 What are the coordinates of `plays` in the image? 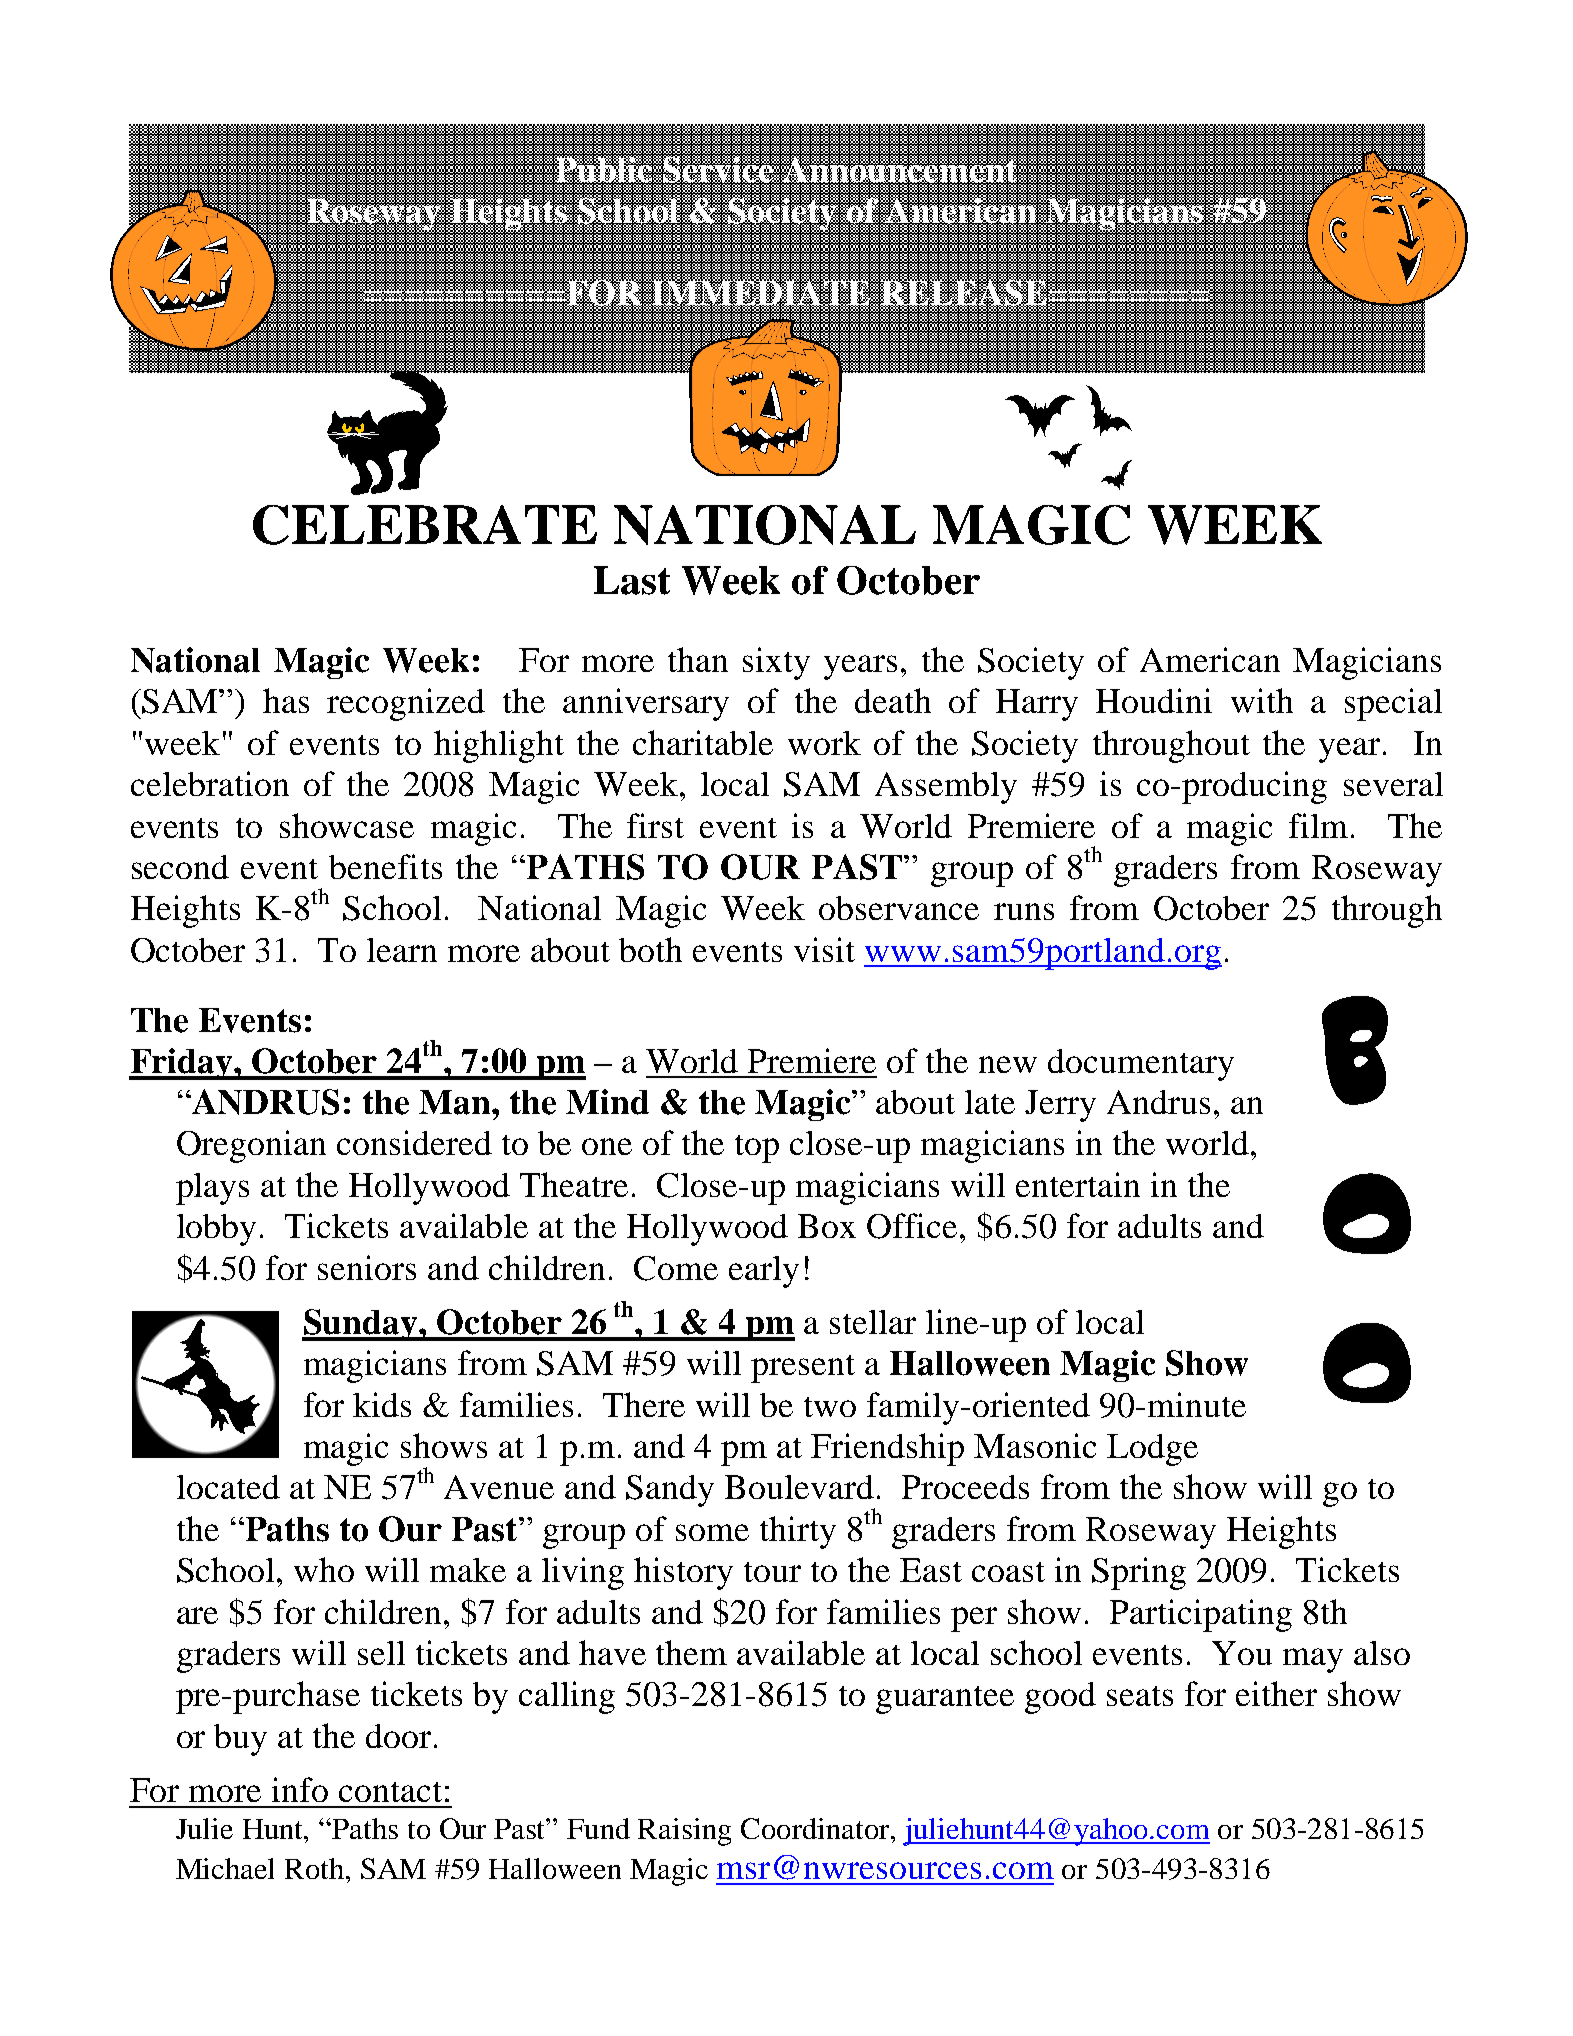 It's located at (212, 1189).
